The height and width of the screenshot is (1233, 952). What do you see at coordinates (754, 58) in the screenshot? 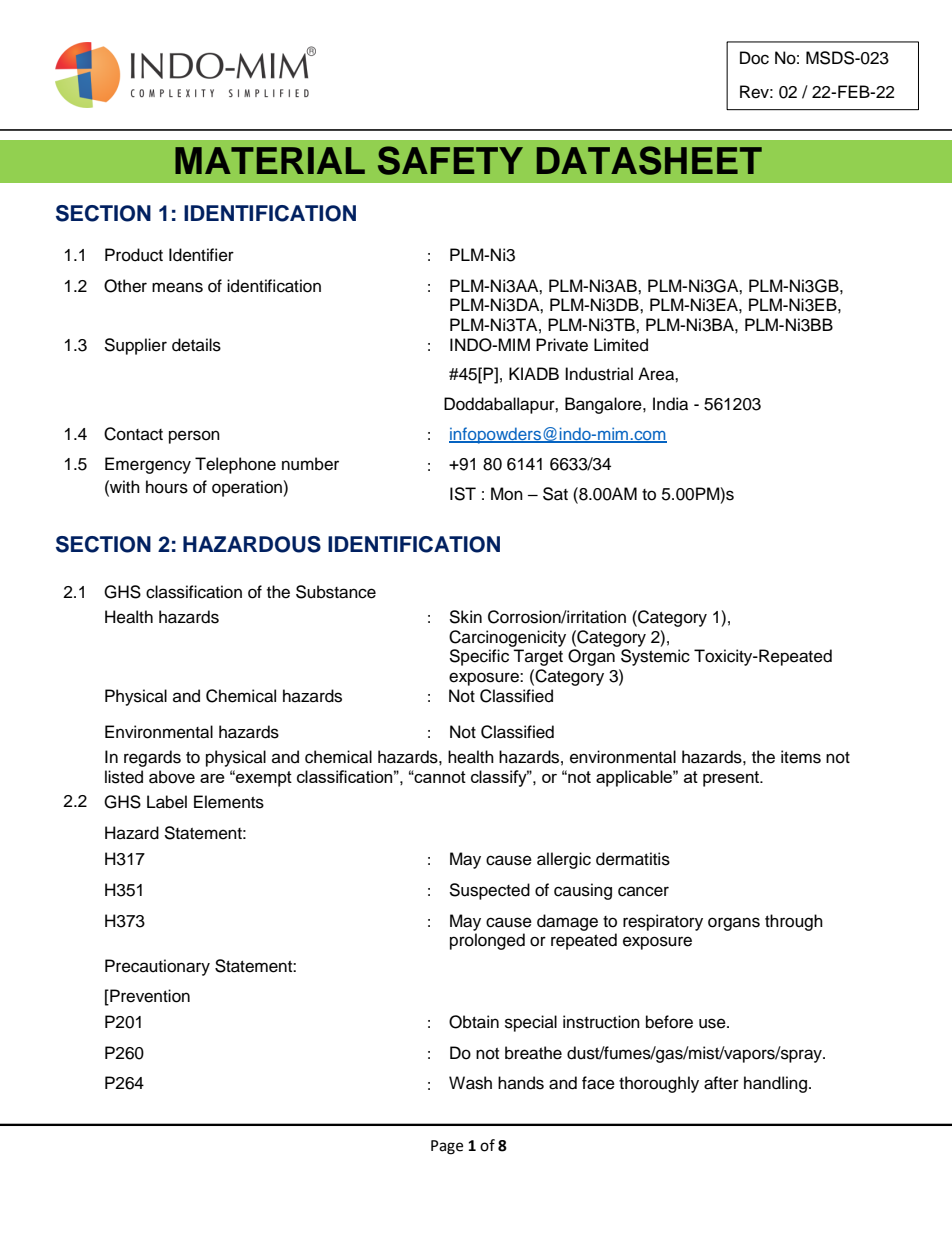
I see `Doc` at bounding box center [754, 58].
